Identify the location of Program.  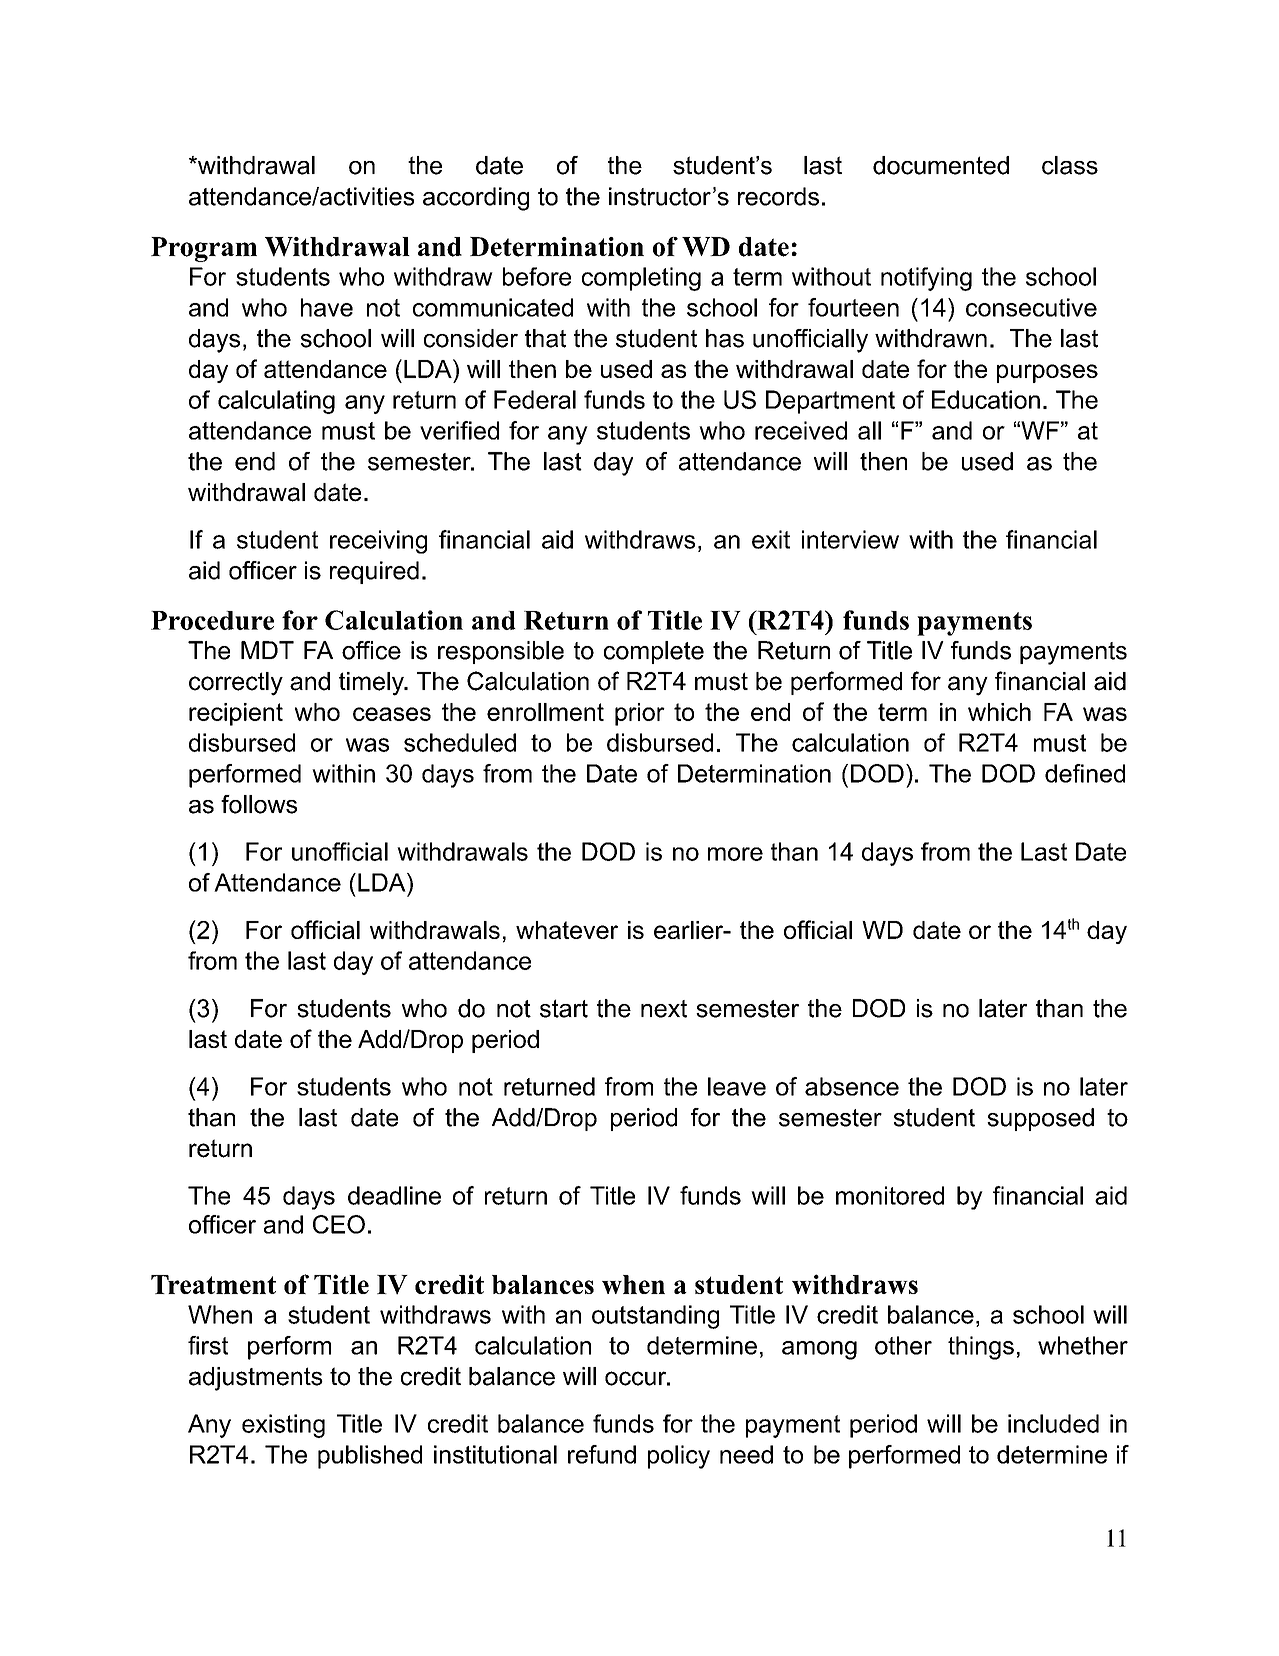
(204, 249).
